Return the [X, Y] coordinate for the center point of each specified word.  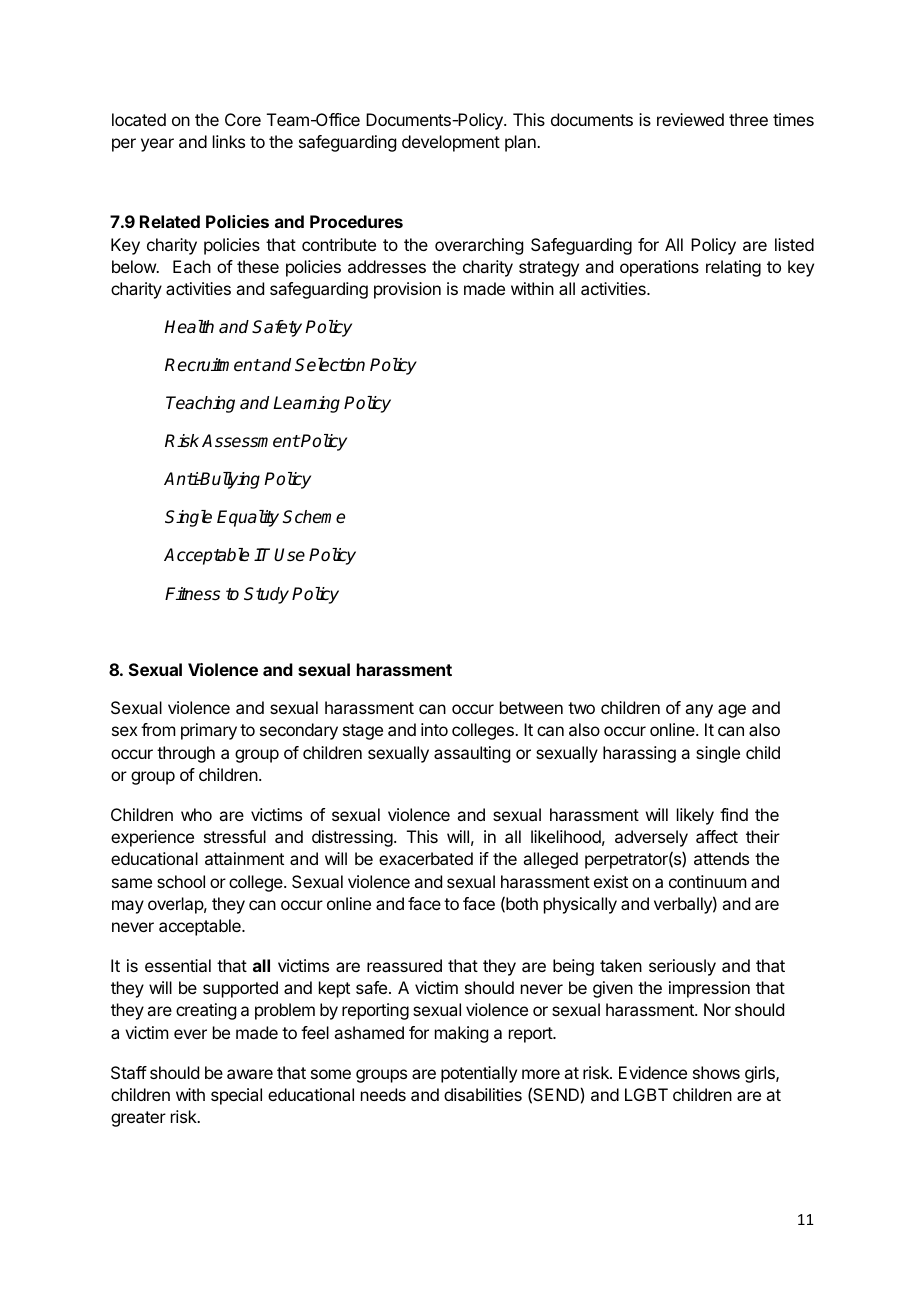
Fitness [192, 594]
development [451, 143]
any [699, 711]
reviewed [690, 119]
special [236, 1096]
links [229, 141]
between [531, 707]
